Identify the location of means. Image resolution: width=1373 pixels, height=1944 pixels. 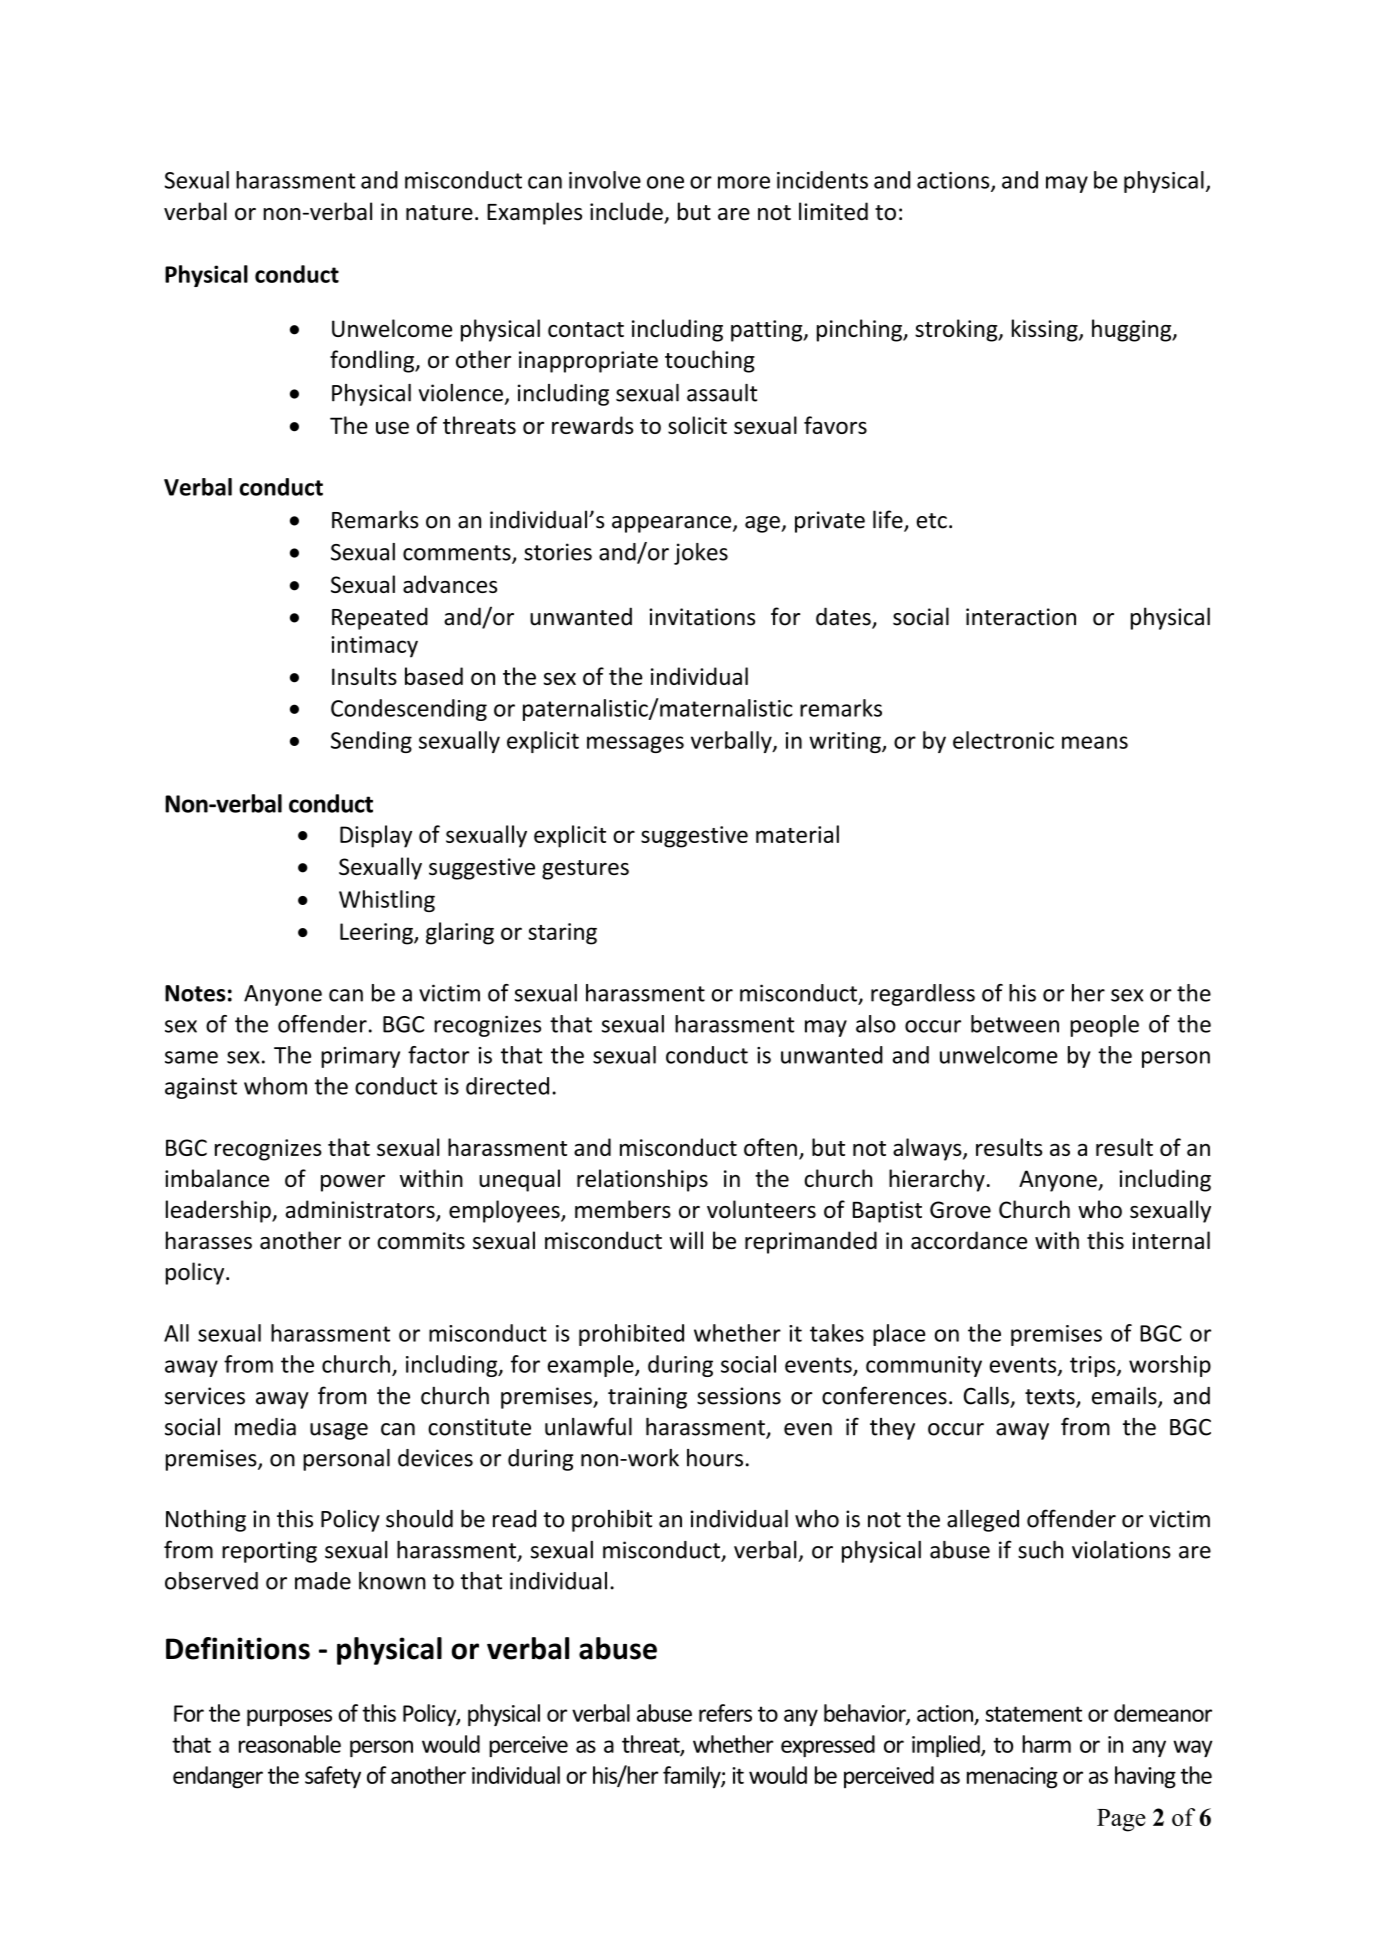
(1095, 742).
